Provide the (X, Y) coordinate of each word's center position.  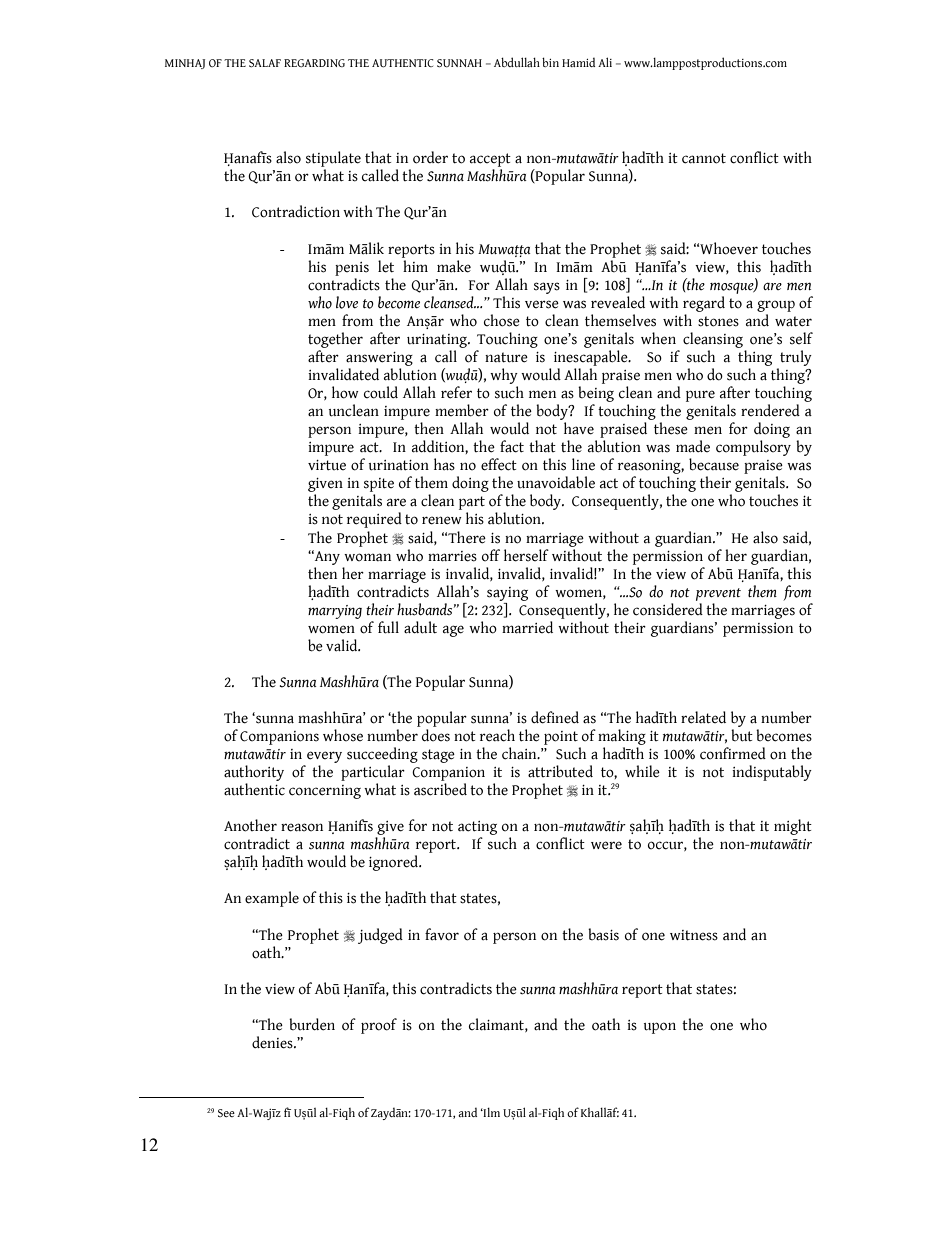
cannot (704, 158)
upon (660, 1028)
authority (254, 773)
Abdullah (517, 62)
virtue (327, 465)
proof (379, 1026)
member (462, 410)
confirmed (733, 753)
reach (497, 735)
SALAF (265, 63)
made (693, 446)
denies (273, 1042)
